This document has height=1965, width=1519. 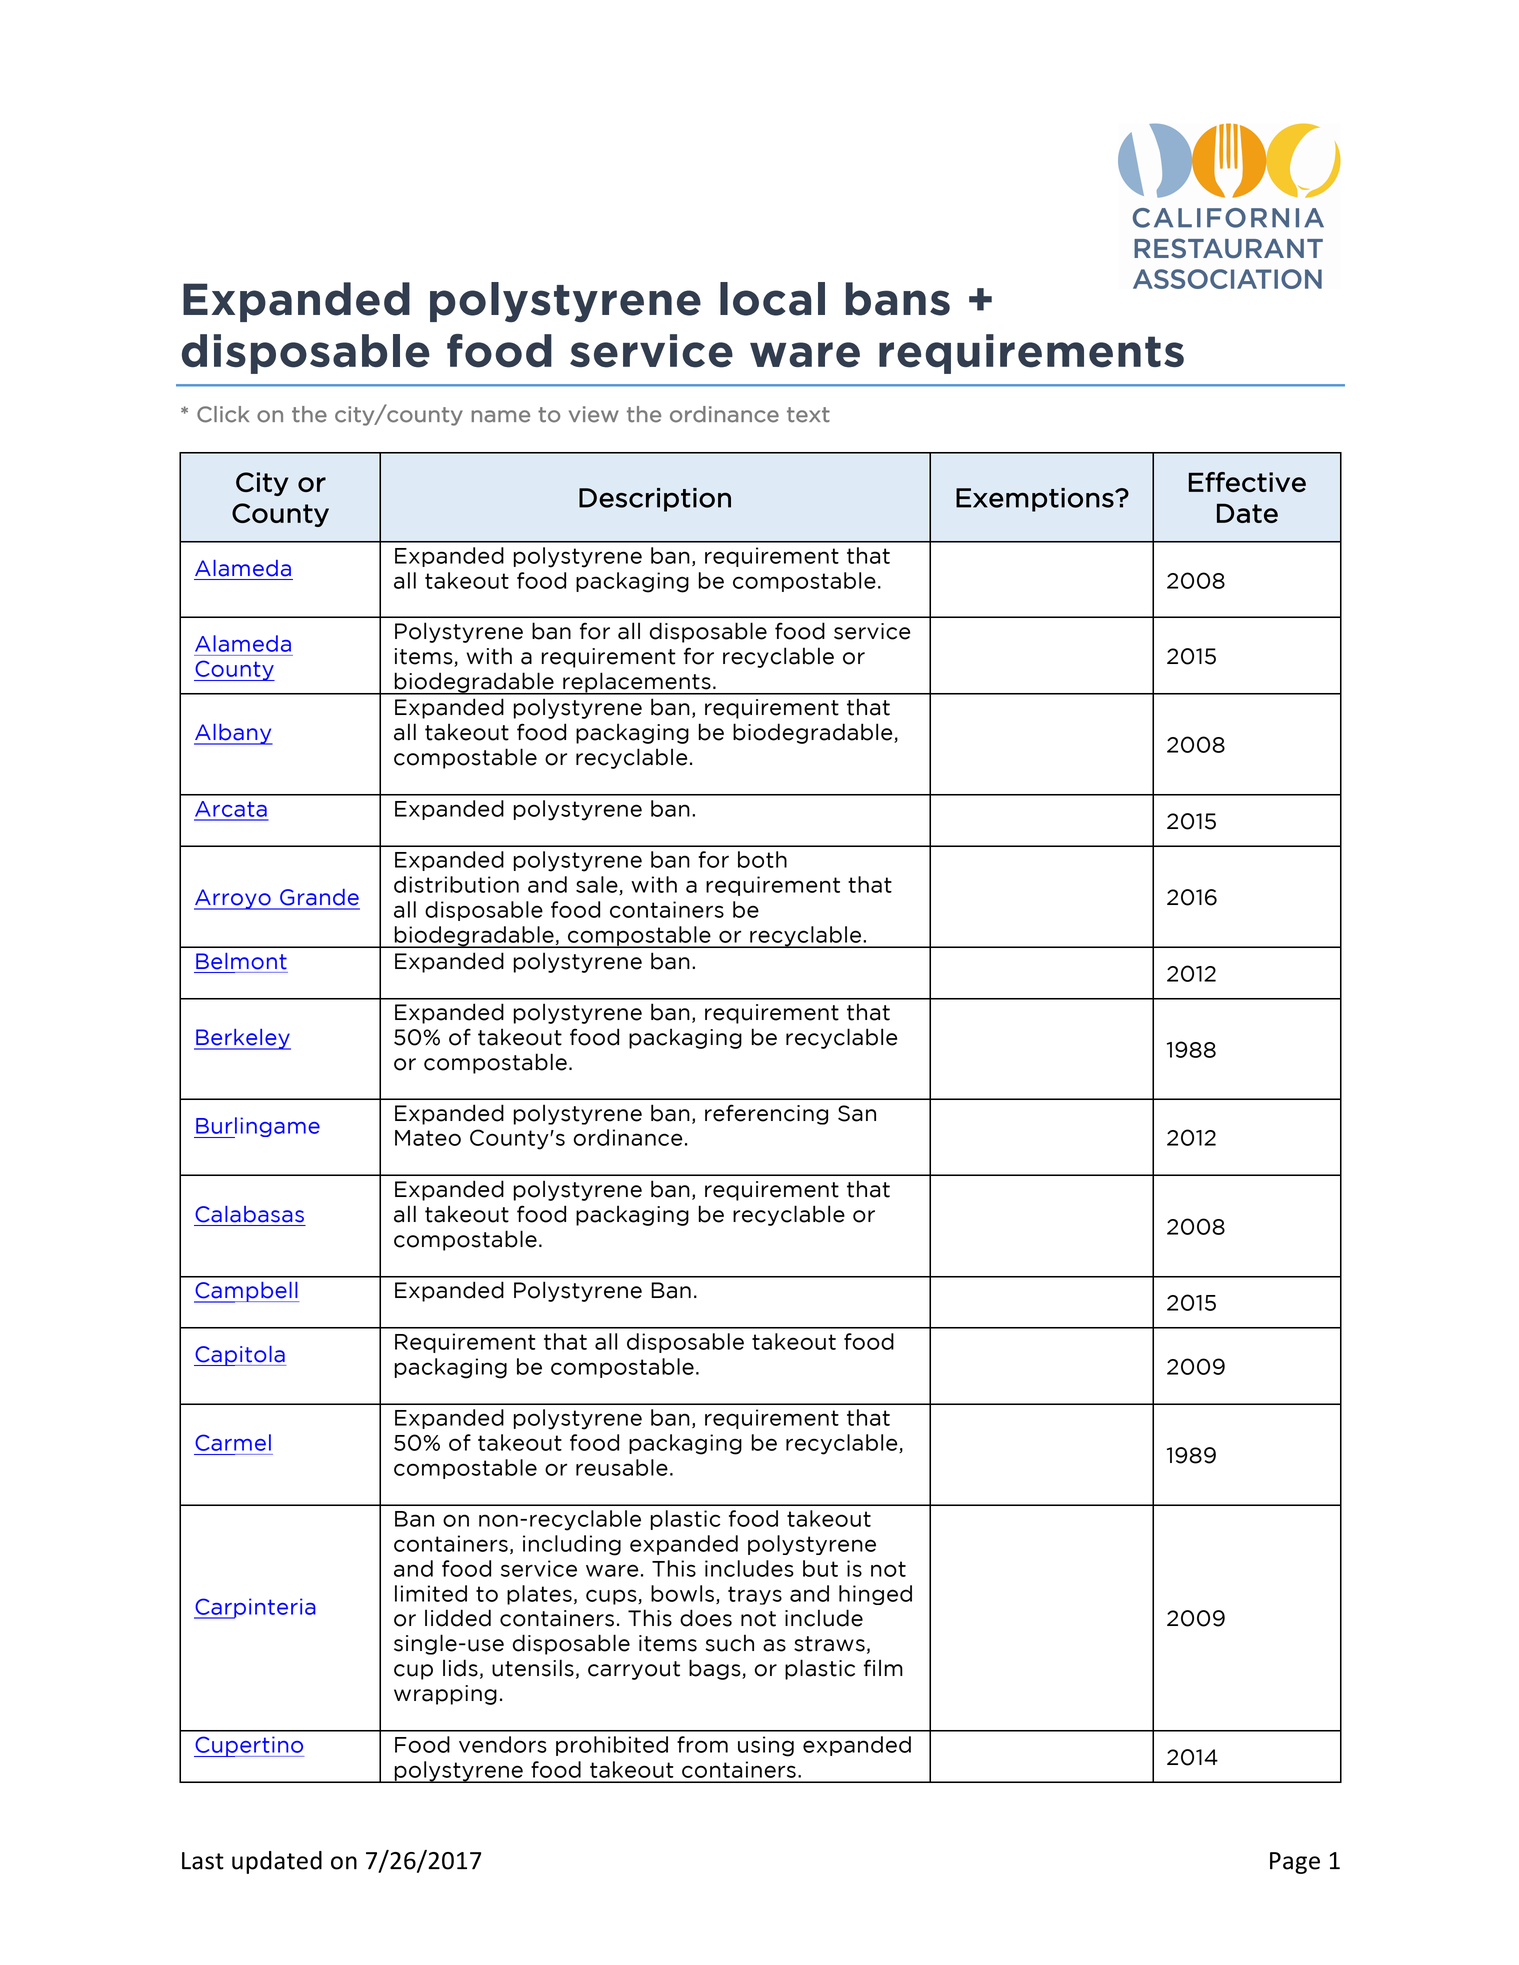 What do you see at coordinates (766, 1114) in the document?
I see `referencing` at bounding box center [766, 1114].
